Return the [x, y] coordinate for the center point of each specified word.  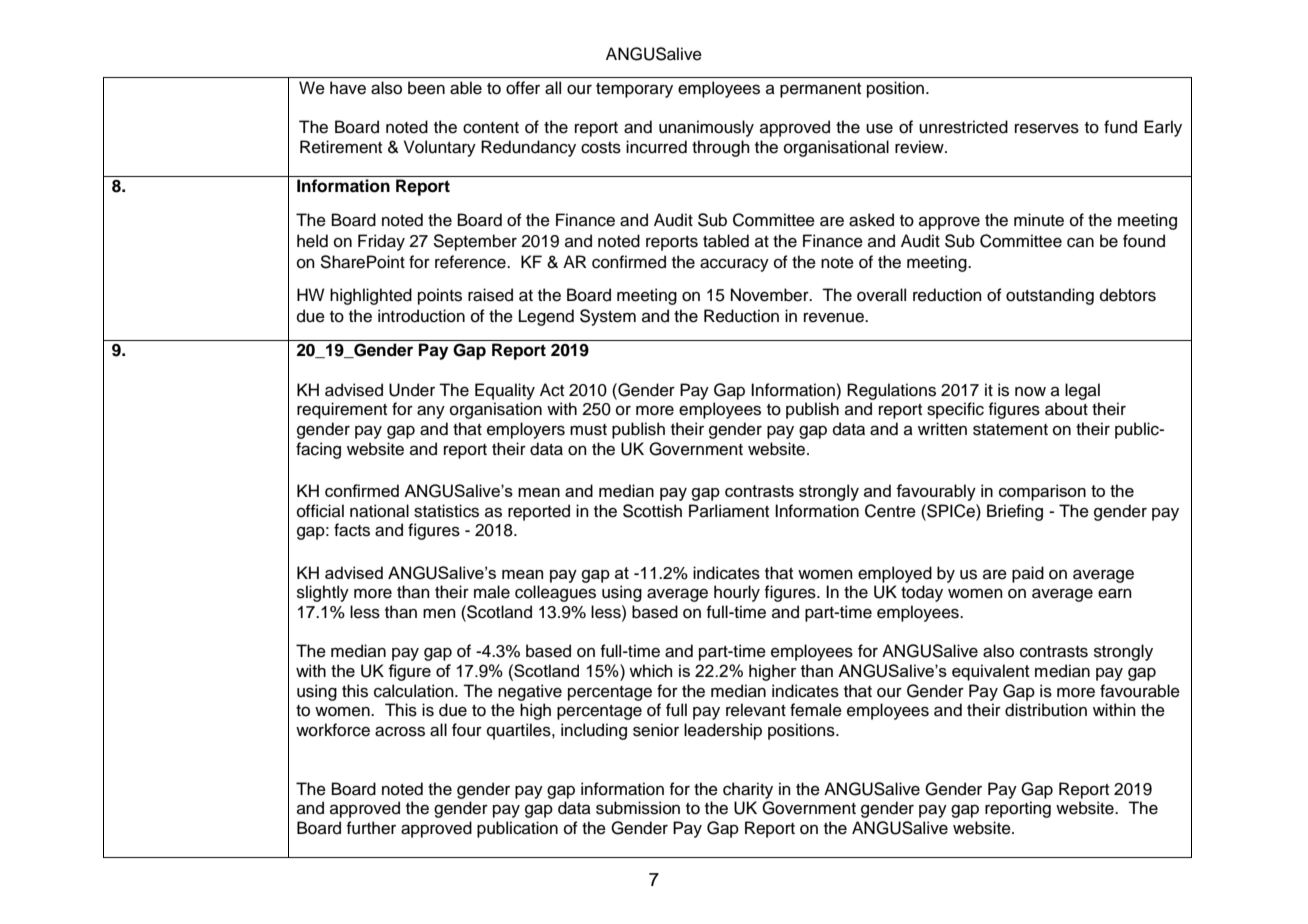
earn [1115, 593]
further [371, 828]
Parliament [729, 511]
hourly [737, 593]
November [771, 295]
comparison [1042, 492]
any [431, 412]
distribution [1046, 710]
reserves [1047, 128]
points [440, 296]
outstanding [1050, 296]
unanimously [706, 128]
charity [748, 790]
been [426, 88]
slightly [323, 593]
